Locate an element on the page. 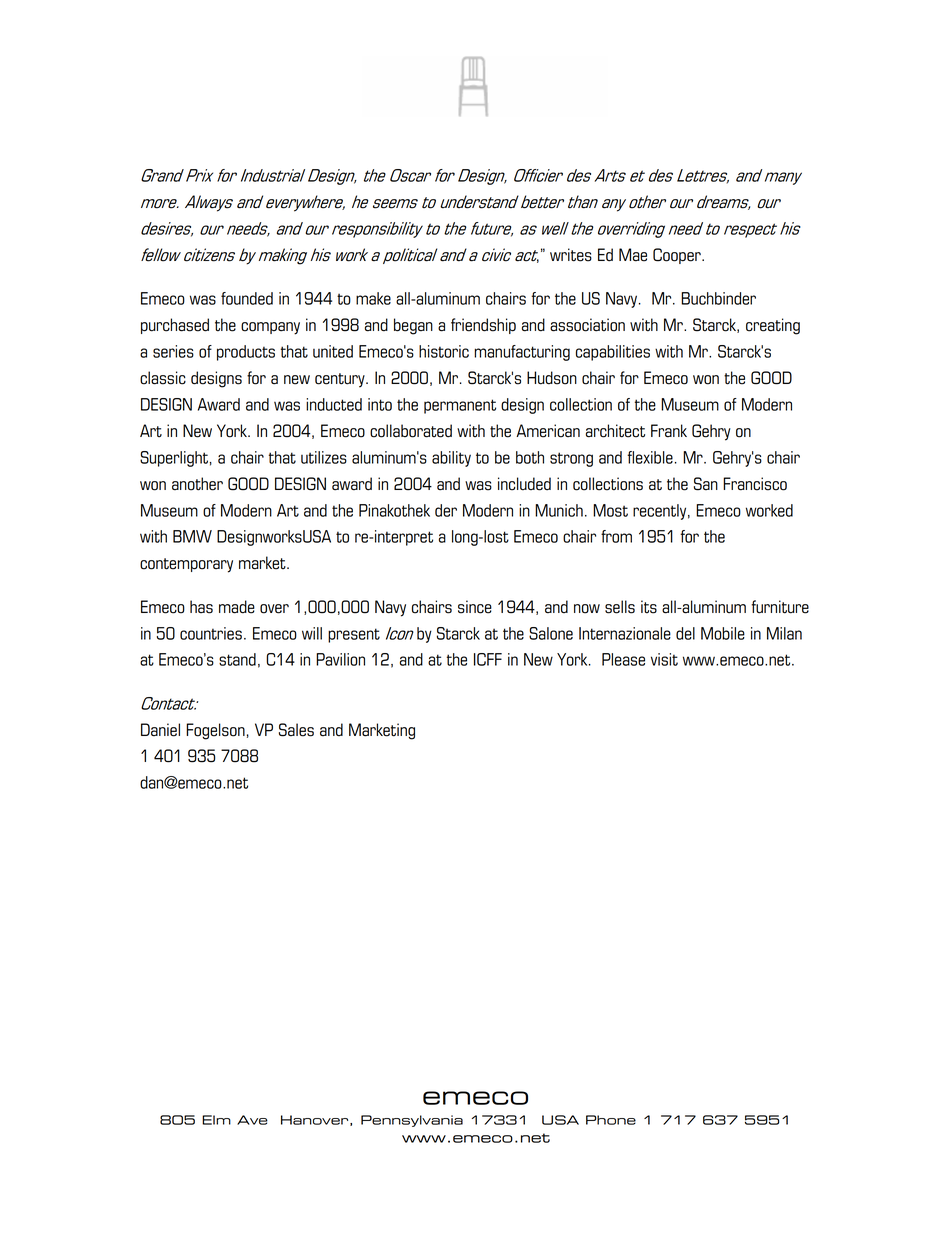  ability is located at coordinates (451, 459).
